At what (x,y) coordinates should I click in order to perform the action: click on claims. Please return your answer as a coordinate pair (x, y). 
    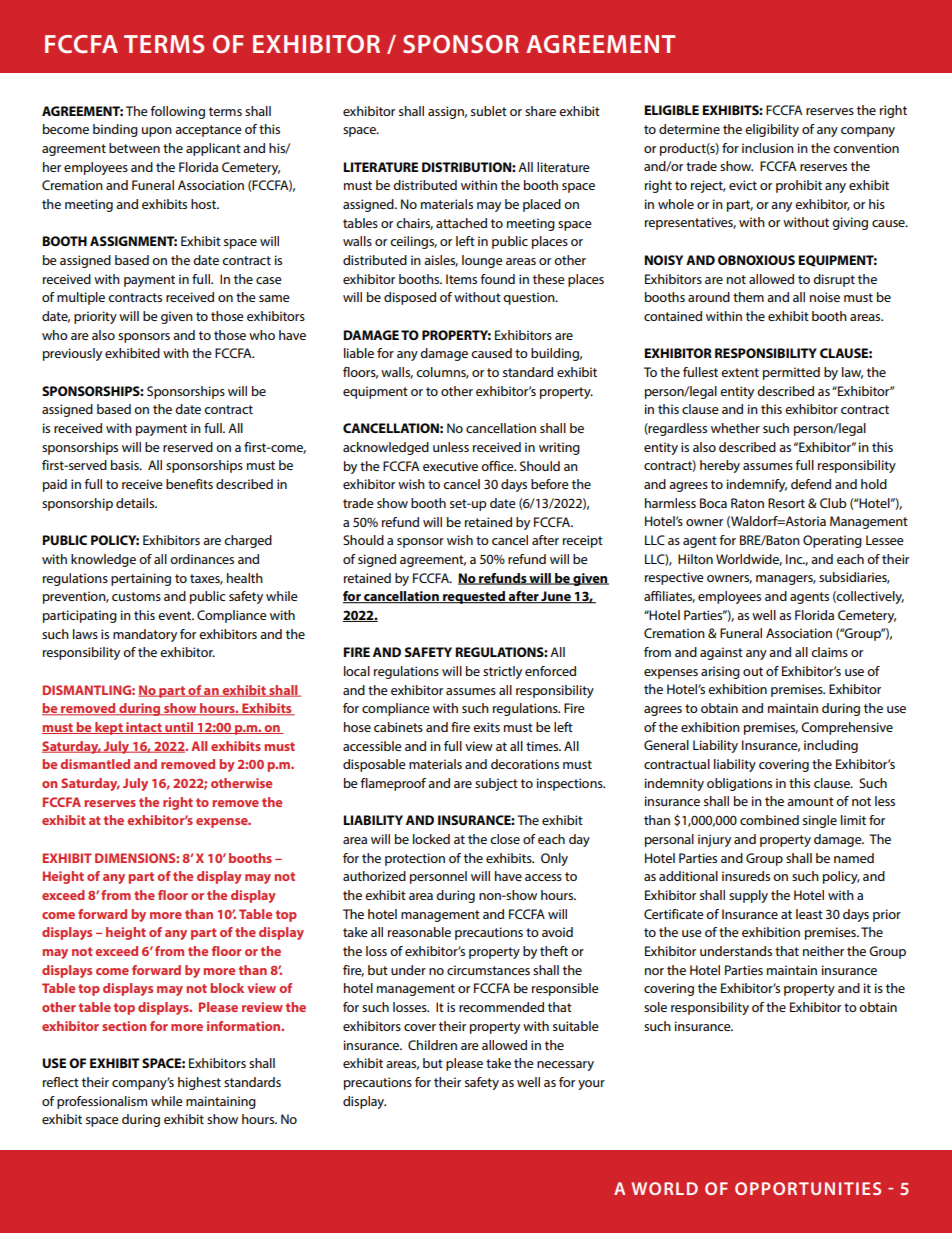
    Looking at the image, I should click on (829, 652).
